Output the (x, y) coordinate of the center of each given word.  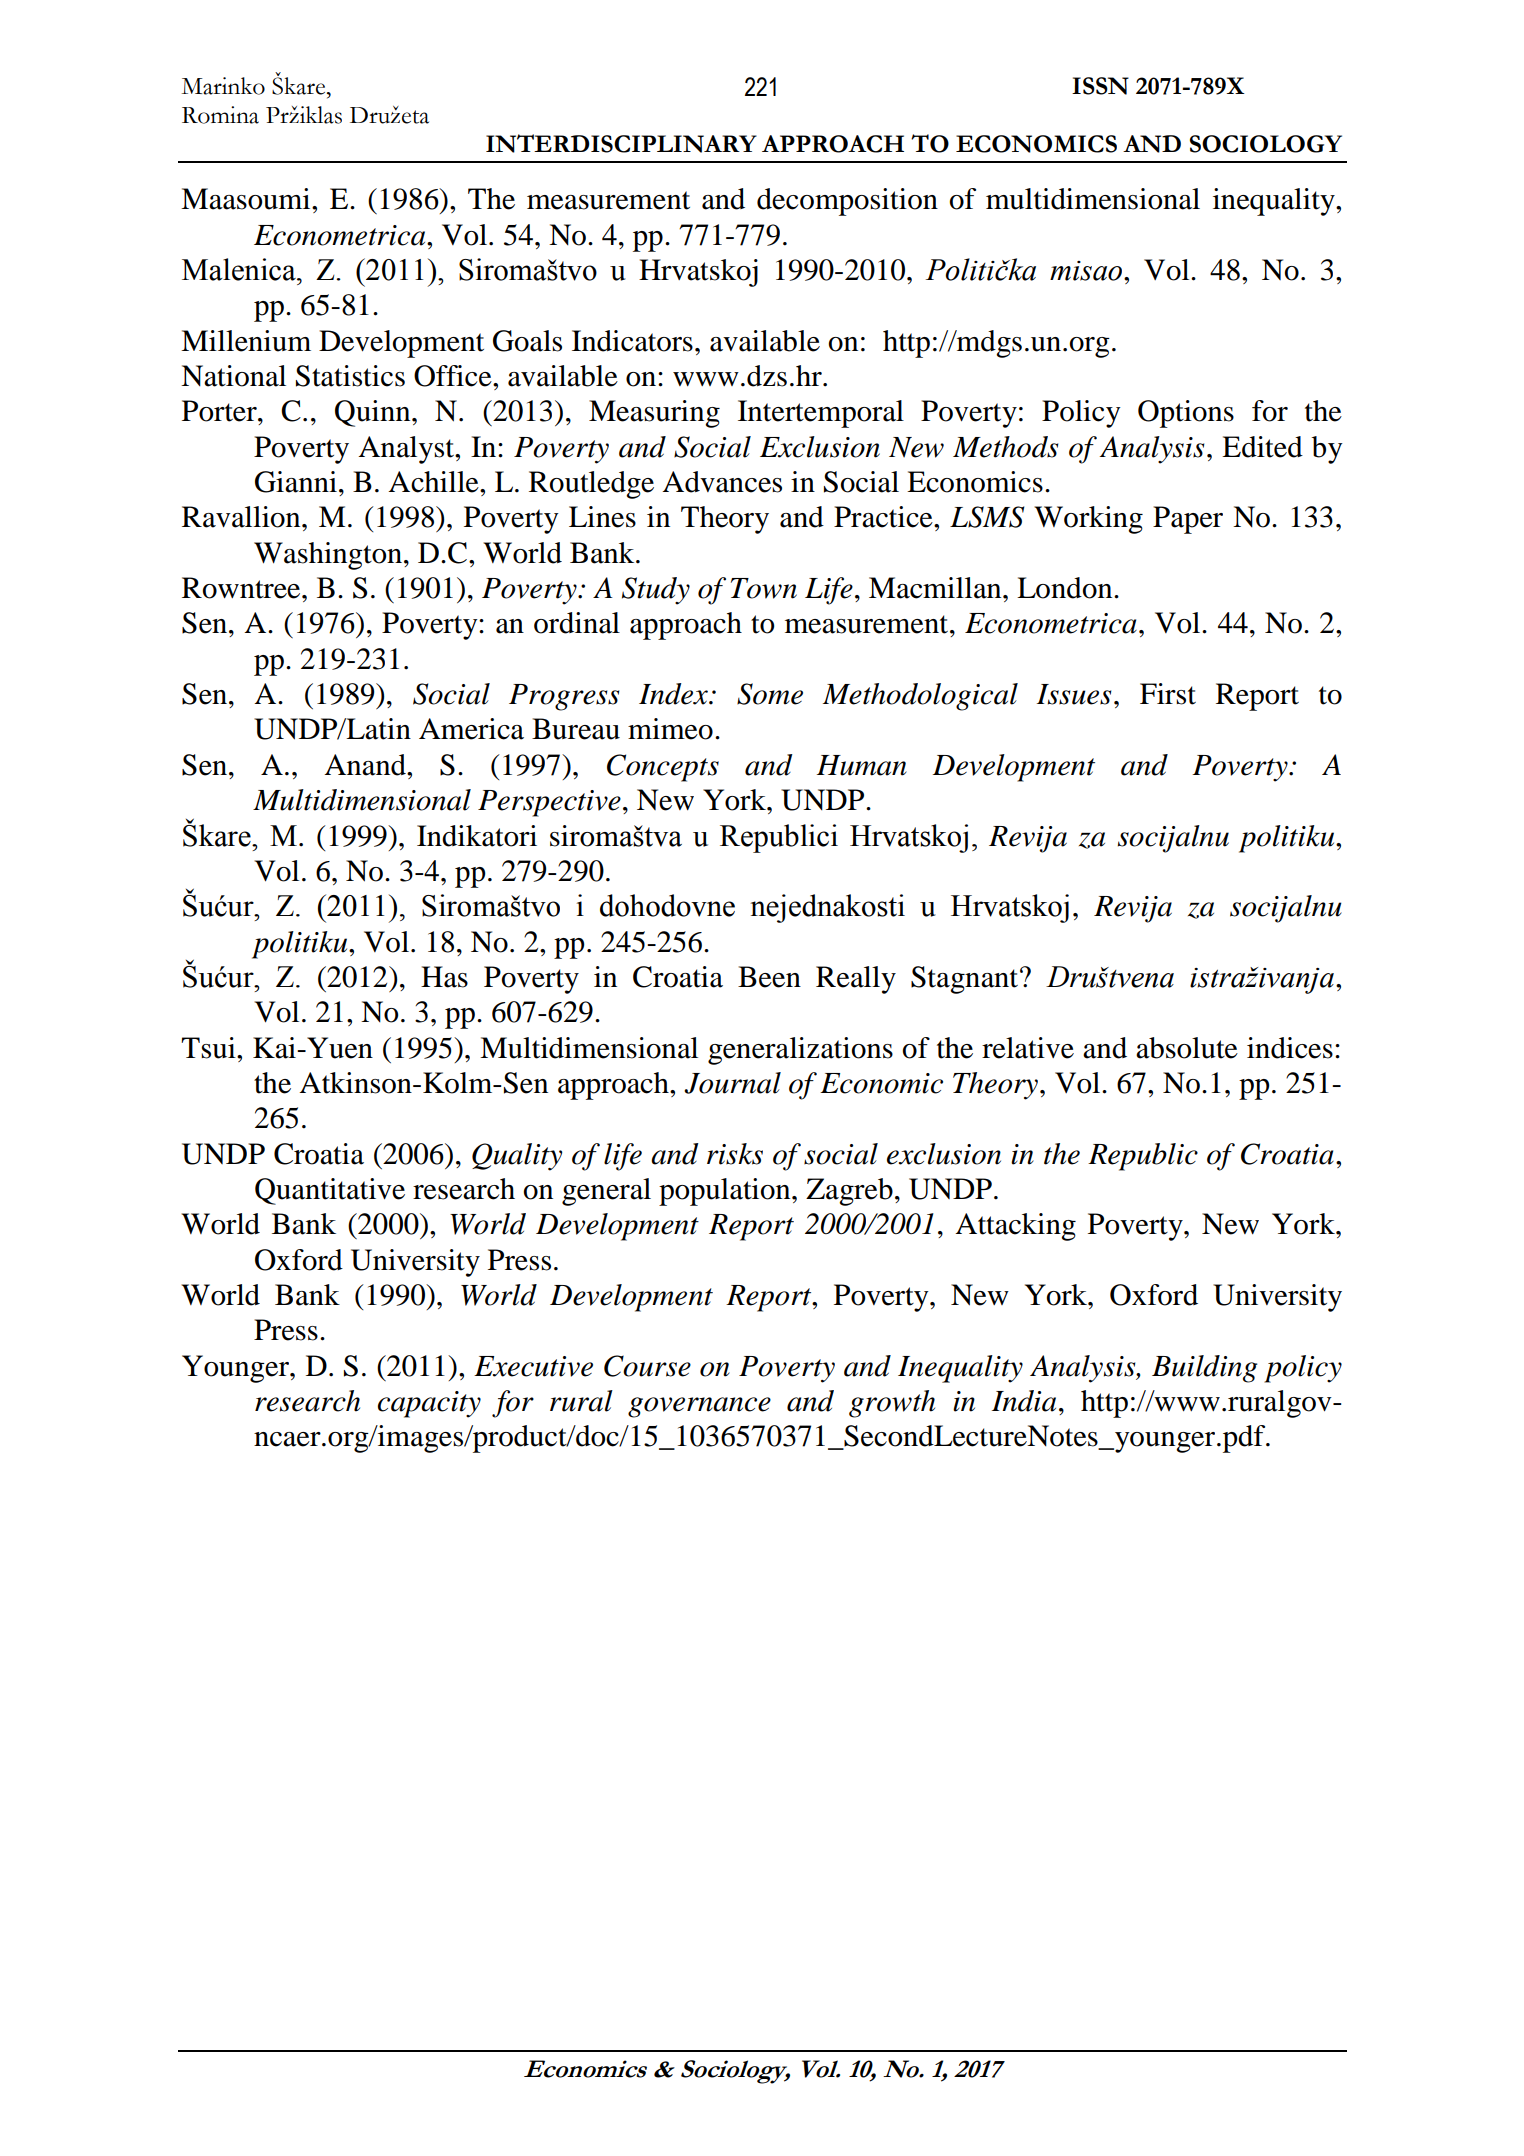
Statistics (350, 376)
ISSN (1100, 86)
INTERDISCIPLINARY (621, 143)
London (1066, 588)
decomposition (847, 202)
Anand (366, 765)
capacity (429, 1404)
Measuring (654, 414)
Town (764, 588)
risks (735, 1154)
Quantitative (330, 1191)
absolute (1187, 1048)
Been (769, 977)
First (1168, 694)
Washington (328, 556)
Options (1186, 414)
